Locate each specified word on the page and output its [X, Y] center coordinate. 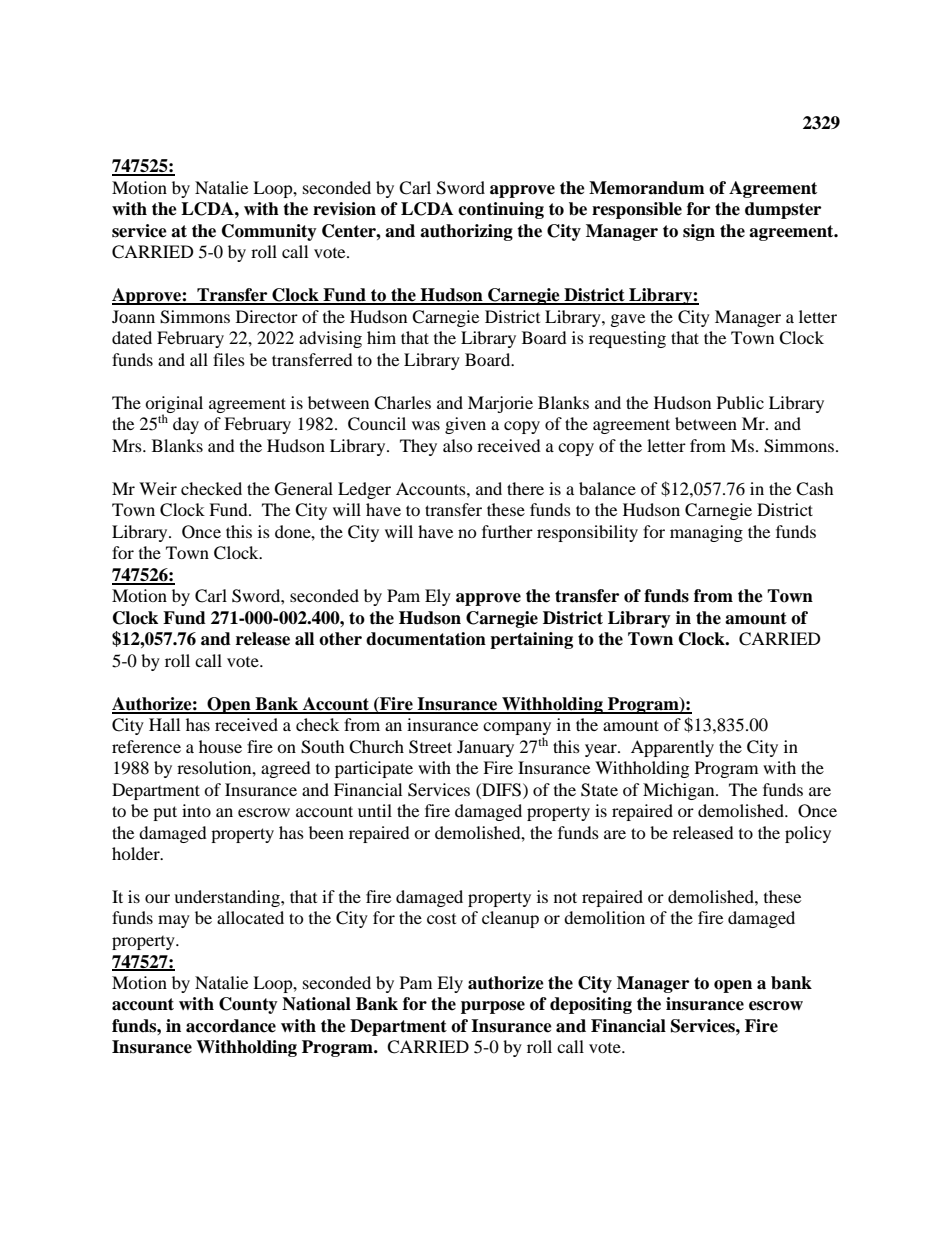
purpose [493, 1007]
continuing [501, 210]
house [220, 746]
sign [699, 232]
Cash [815, 489]
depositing [591, 1005]
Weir [158, 488]
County [248, 1005]
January [485, 748]
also [458, 445]
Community [269, 232]
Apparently [672, 748]
